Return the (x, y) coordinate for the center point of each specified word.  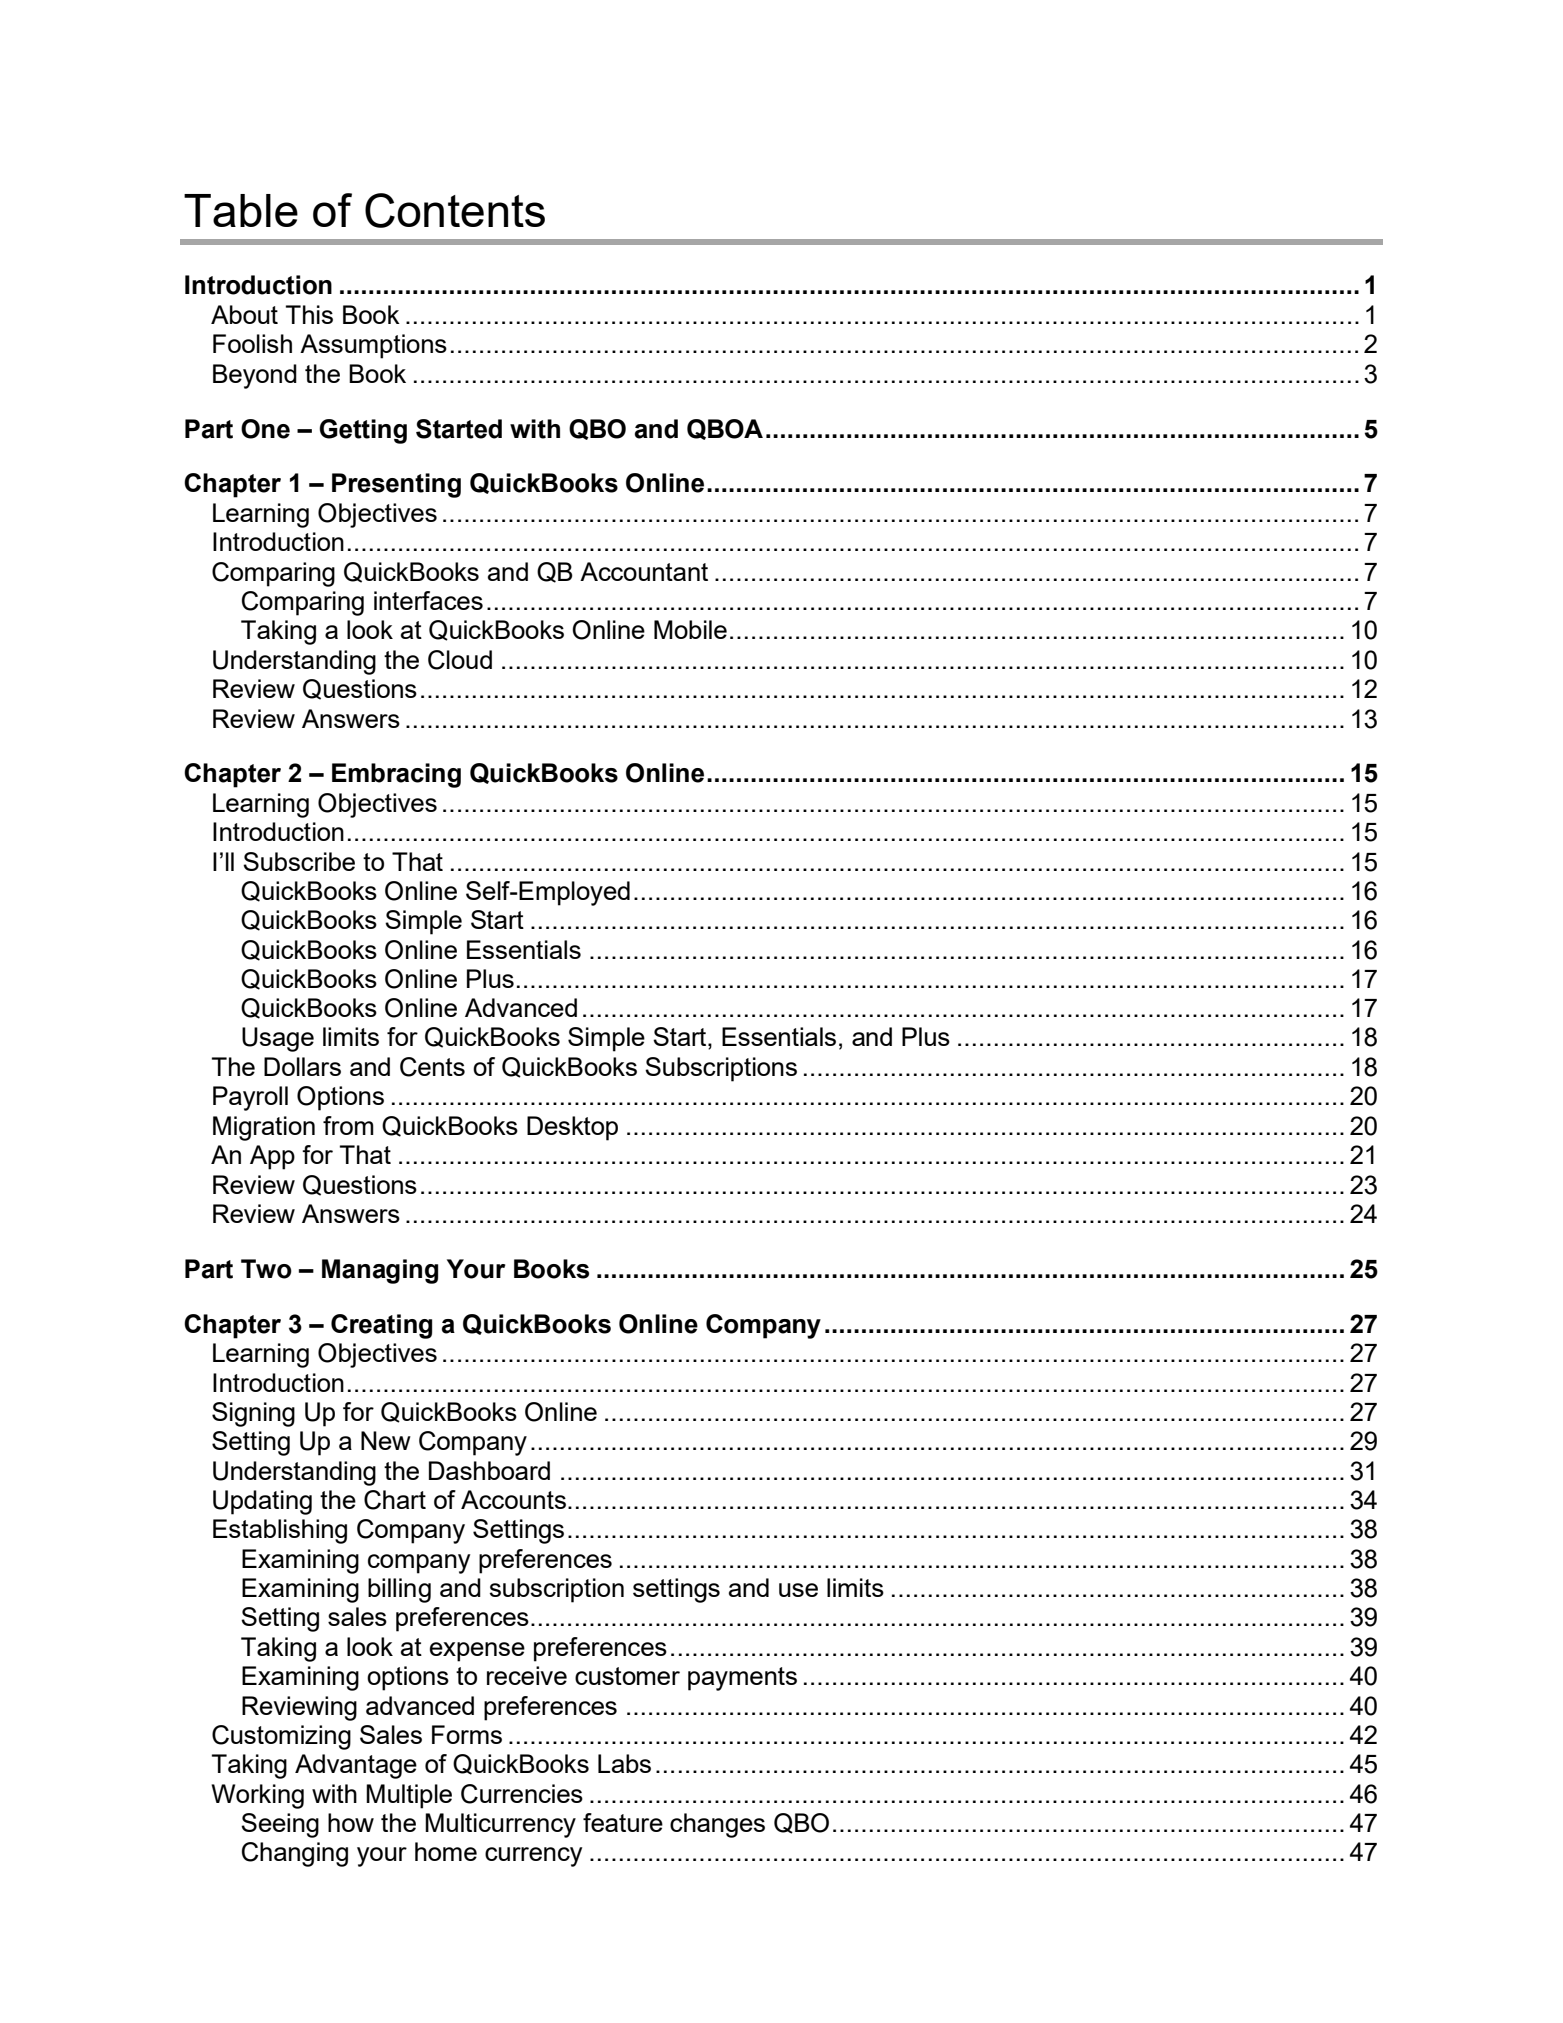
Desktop (572, 1128)
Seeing (280, 1825)
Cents (432, 1067)
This (309, 314)
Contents (455, 210)
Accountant (644, 571)
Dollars (302, 1066)
